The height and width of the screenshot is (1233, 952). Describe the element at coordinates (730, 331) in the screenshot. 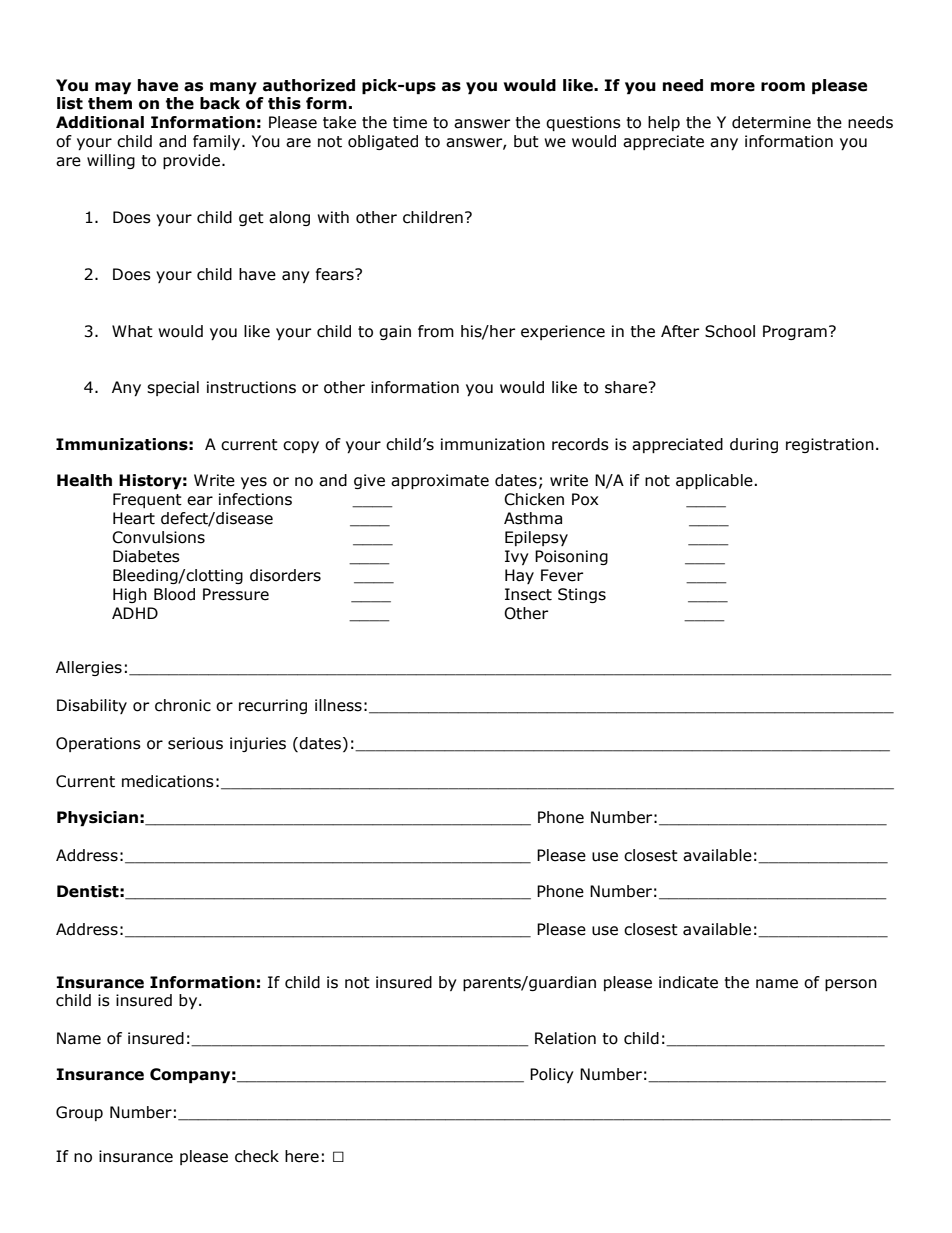

I see `School` at that location.
